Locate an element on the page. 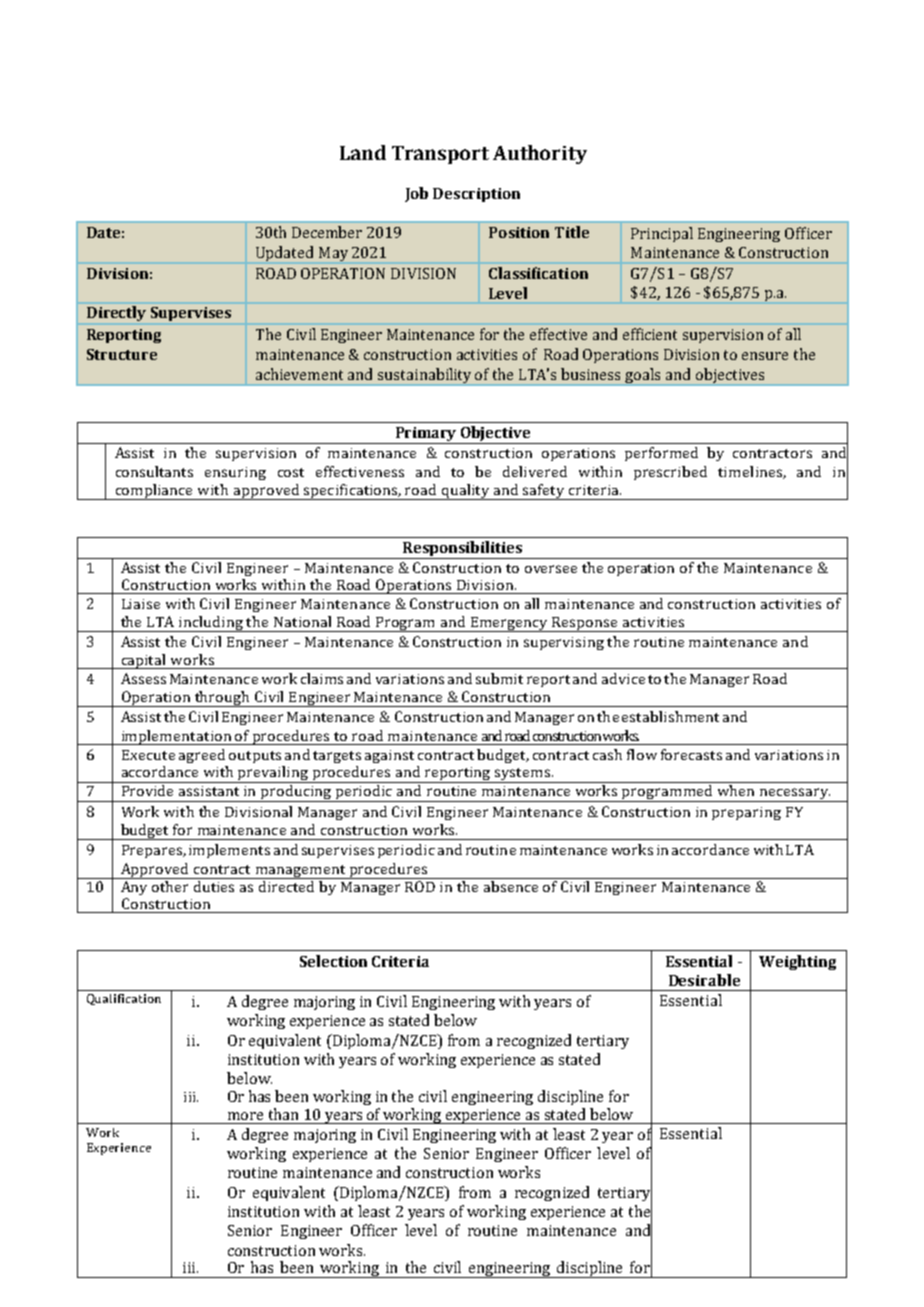 This page has width=924, height=1307. absence is located at coordinates (511, 886).
